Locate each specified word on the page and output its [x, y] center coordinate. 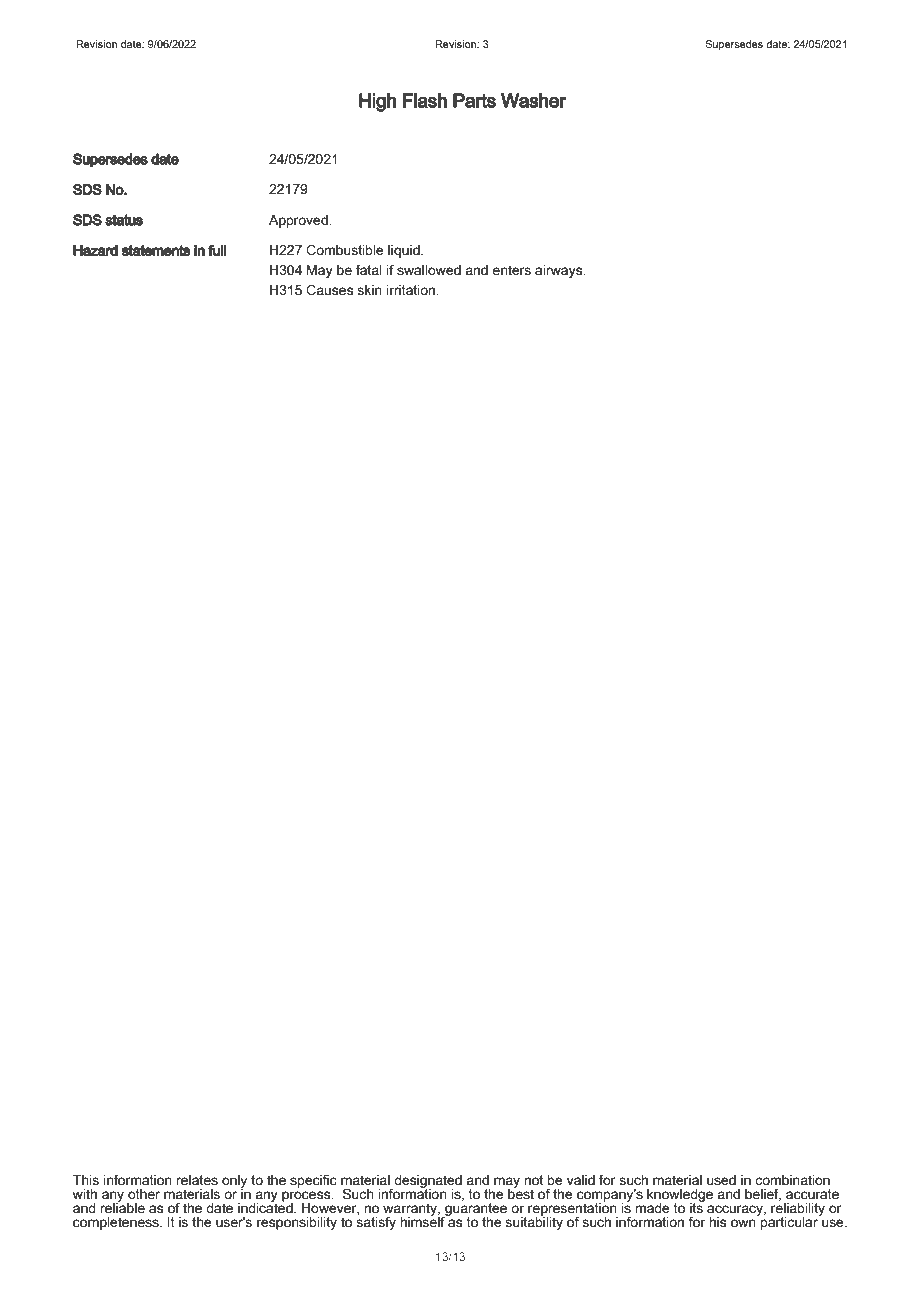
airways [560, 271]
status [124, 220]
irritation [412, 290]
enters [511, 270]
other [144, 1194]
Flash [425, 100]
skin [369, 290]
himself [424, 1221]
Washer [533, 100]
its [697, 1207]
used [721, 1180]
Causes [329, 290]
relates [197, 1180]
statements [156, 250]
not [534, 1180]
